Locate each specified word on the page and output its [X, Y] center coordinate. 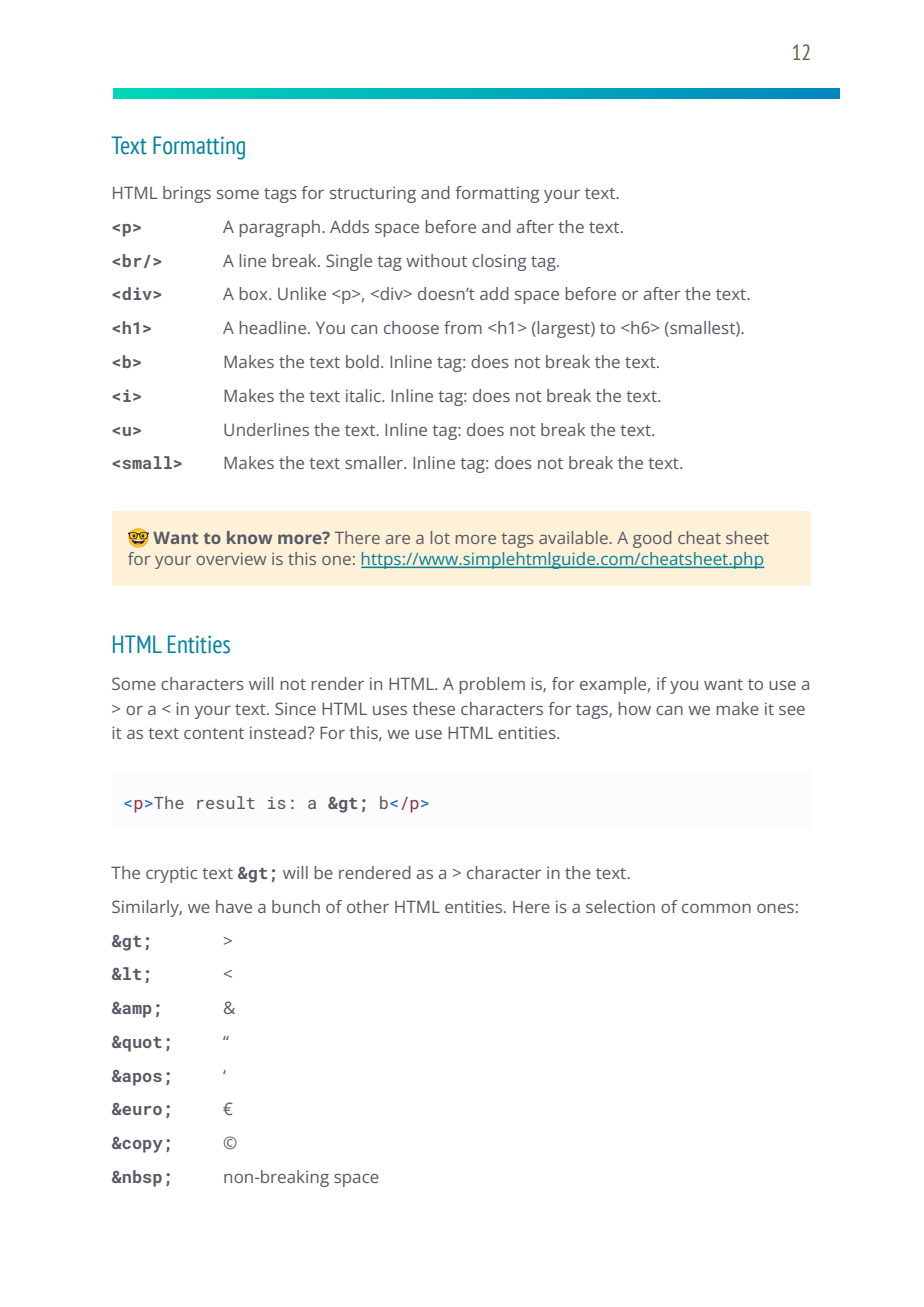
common [716, 908]
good [652, 539]
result [226, 802]
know [249, 537]
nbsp [141, 1178]
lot [440, 537]
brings [187, 194]
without [436, 260]
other [368, 906]
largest [564, 329]
